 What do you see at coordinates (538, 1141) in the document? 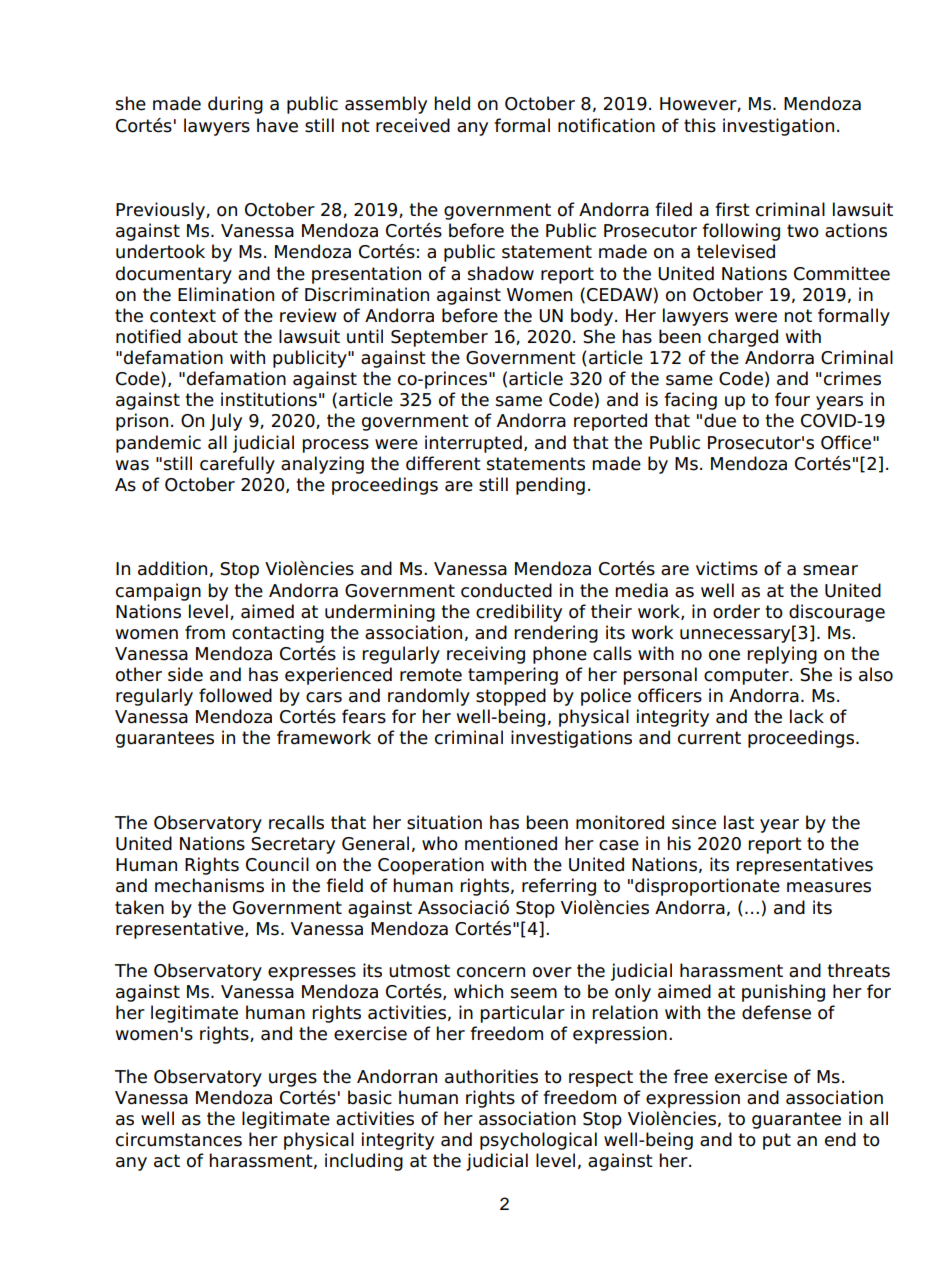
I see `psychological` at bounding box center [538, 1141].
